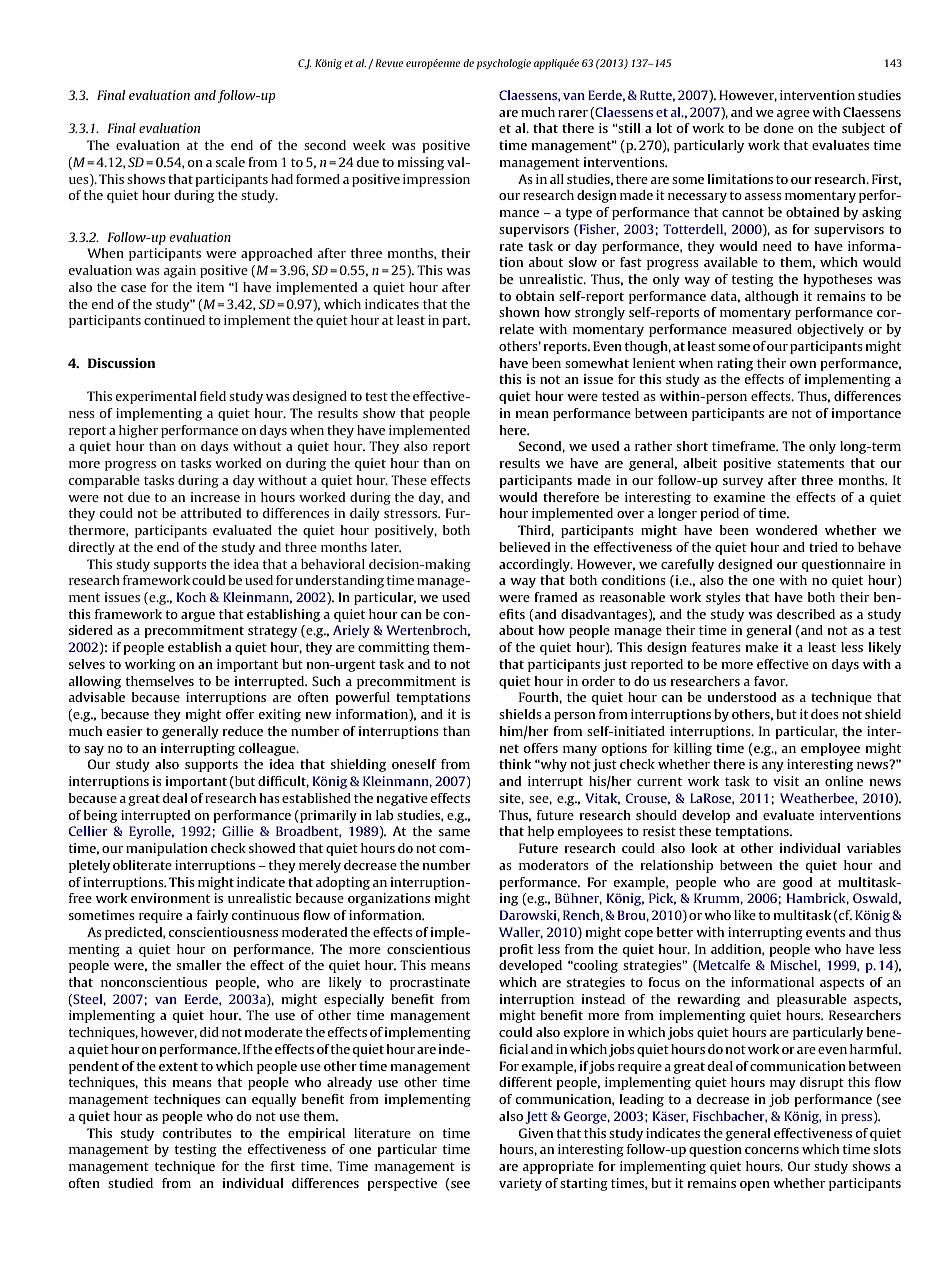  I want to click on psychologie, so click(503, 64).
